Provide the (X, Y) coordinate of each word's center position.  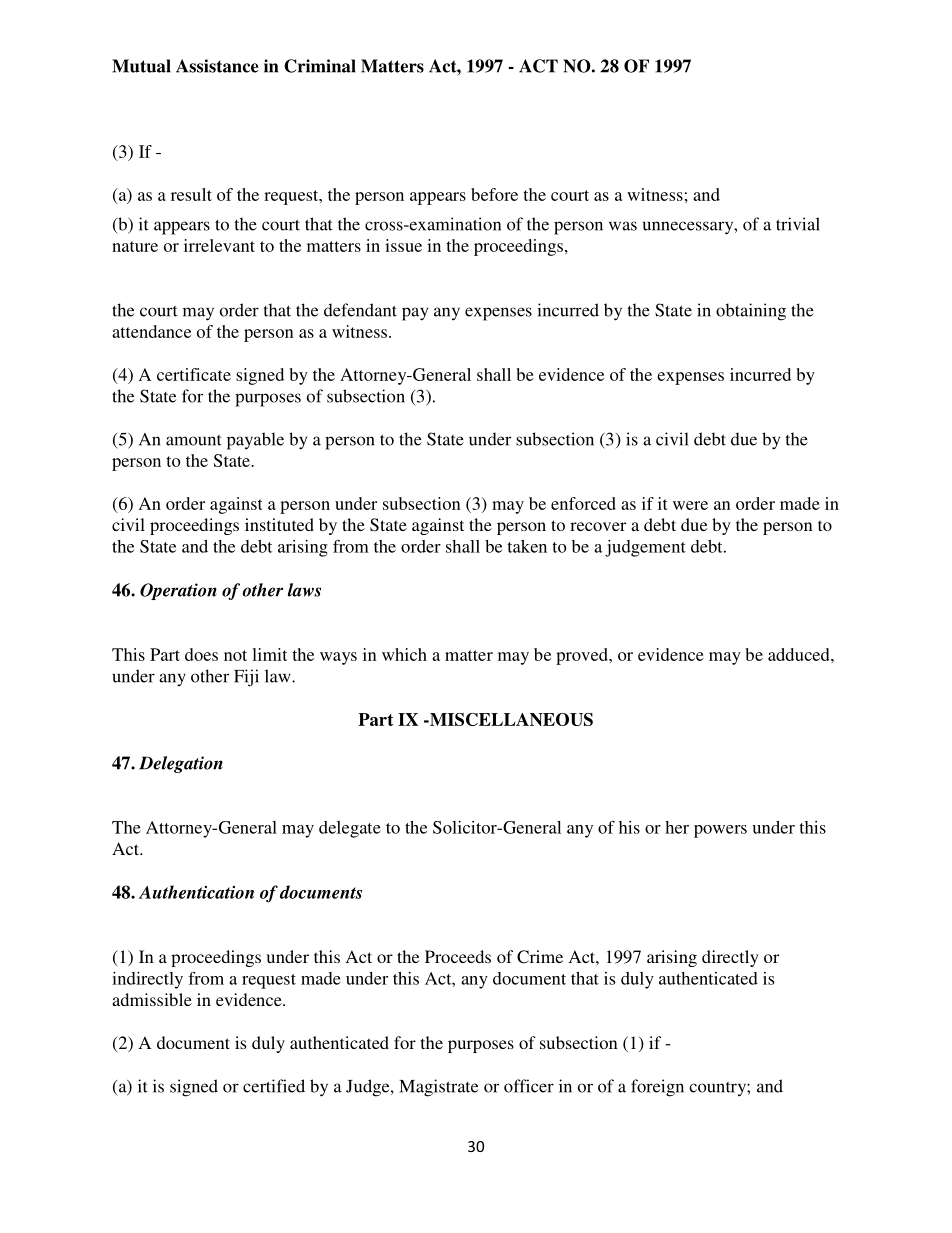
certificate (194, 374)
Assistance (217, 66)
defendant (360, 310)
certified (274, 1086)
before (494, 194)
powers (720, 831)
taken (527, 546)
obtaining (751, 312)
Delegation (181, 764)
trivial (798, 224)
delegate (350, 829)
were (690, 505)
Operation (178, 591)
